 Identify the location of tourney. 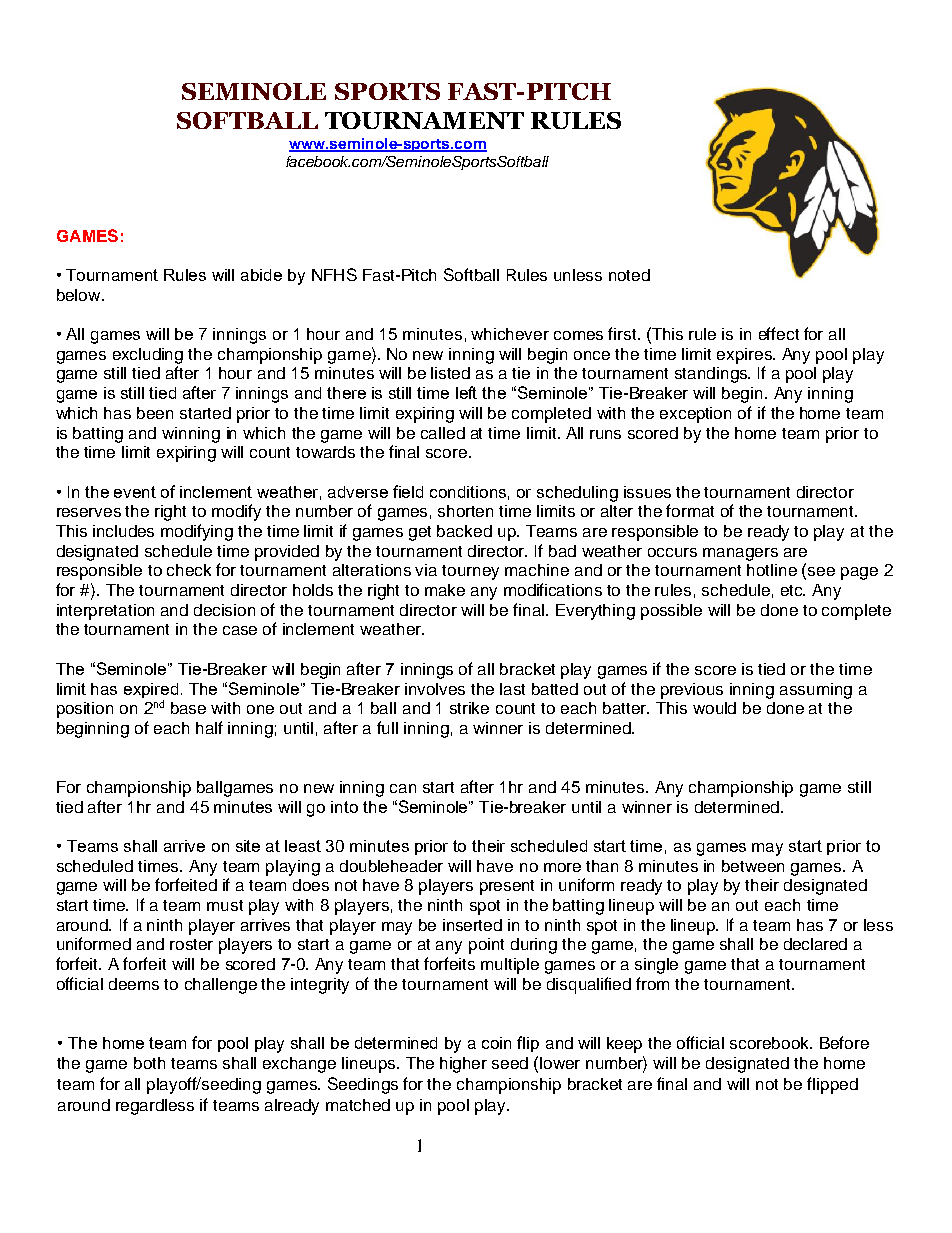
(470, 572).
